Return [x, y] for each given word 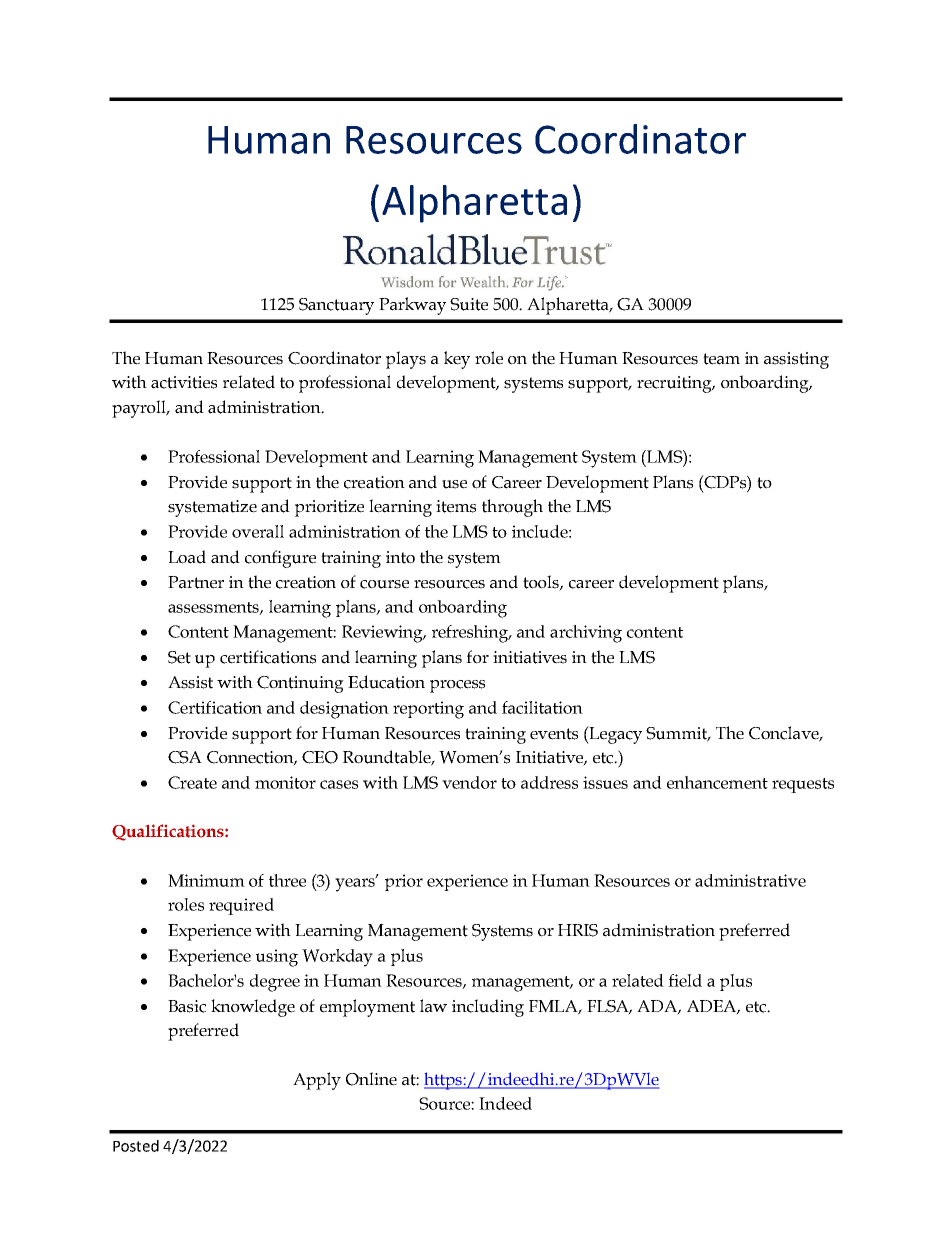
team [721, 359]
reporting [428, 710]
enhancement [717, 782]
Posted [136, 1146]
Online [371, 1079]
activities [184, 382]
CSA [185, 757]
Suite [469, 304]
